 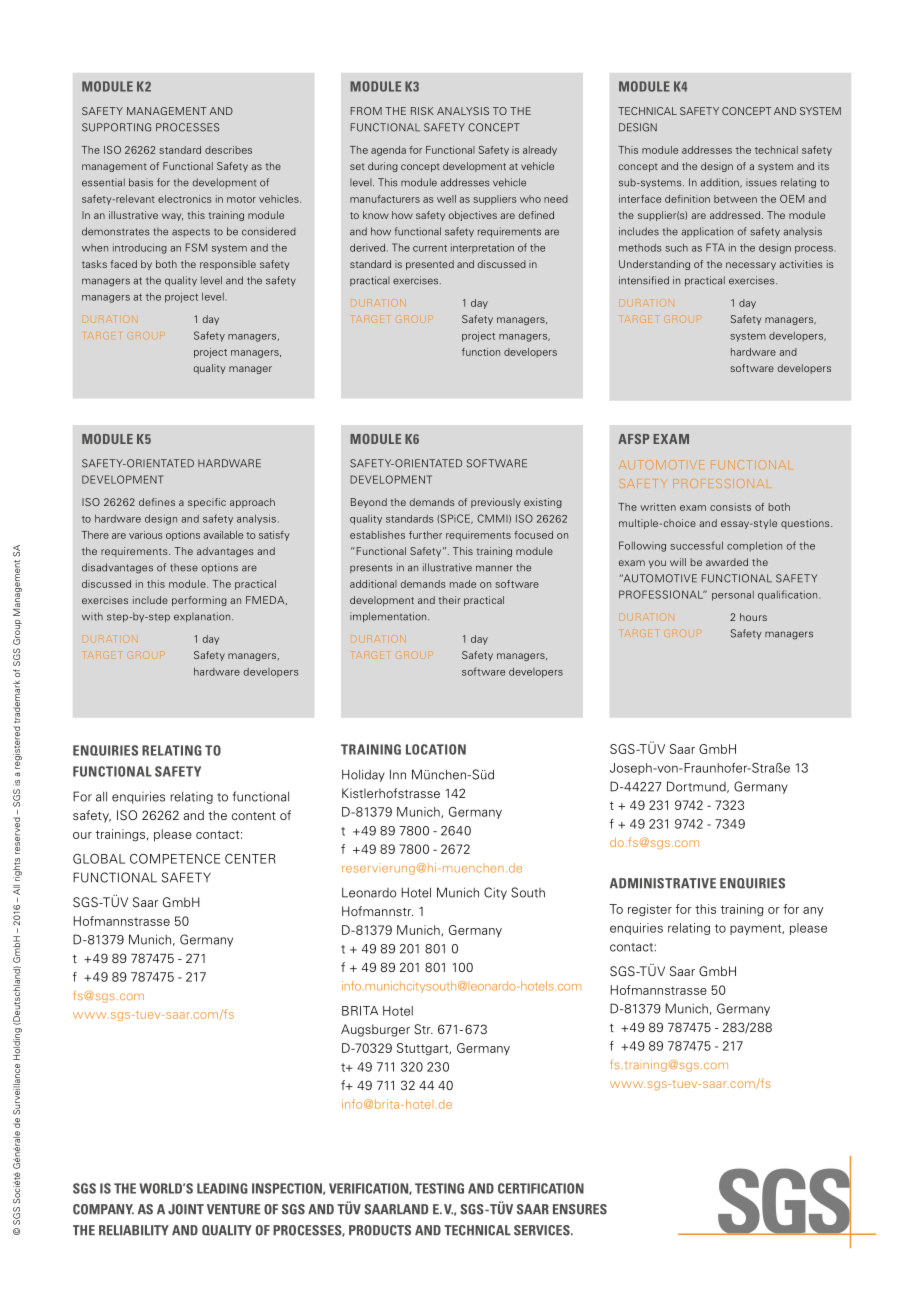 I want to click on JOINT, so click(x=186, y=1209).
